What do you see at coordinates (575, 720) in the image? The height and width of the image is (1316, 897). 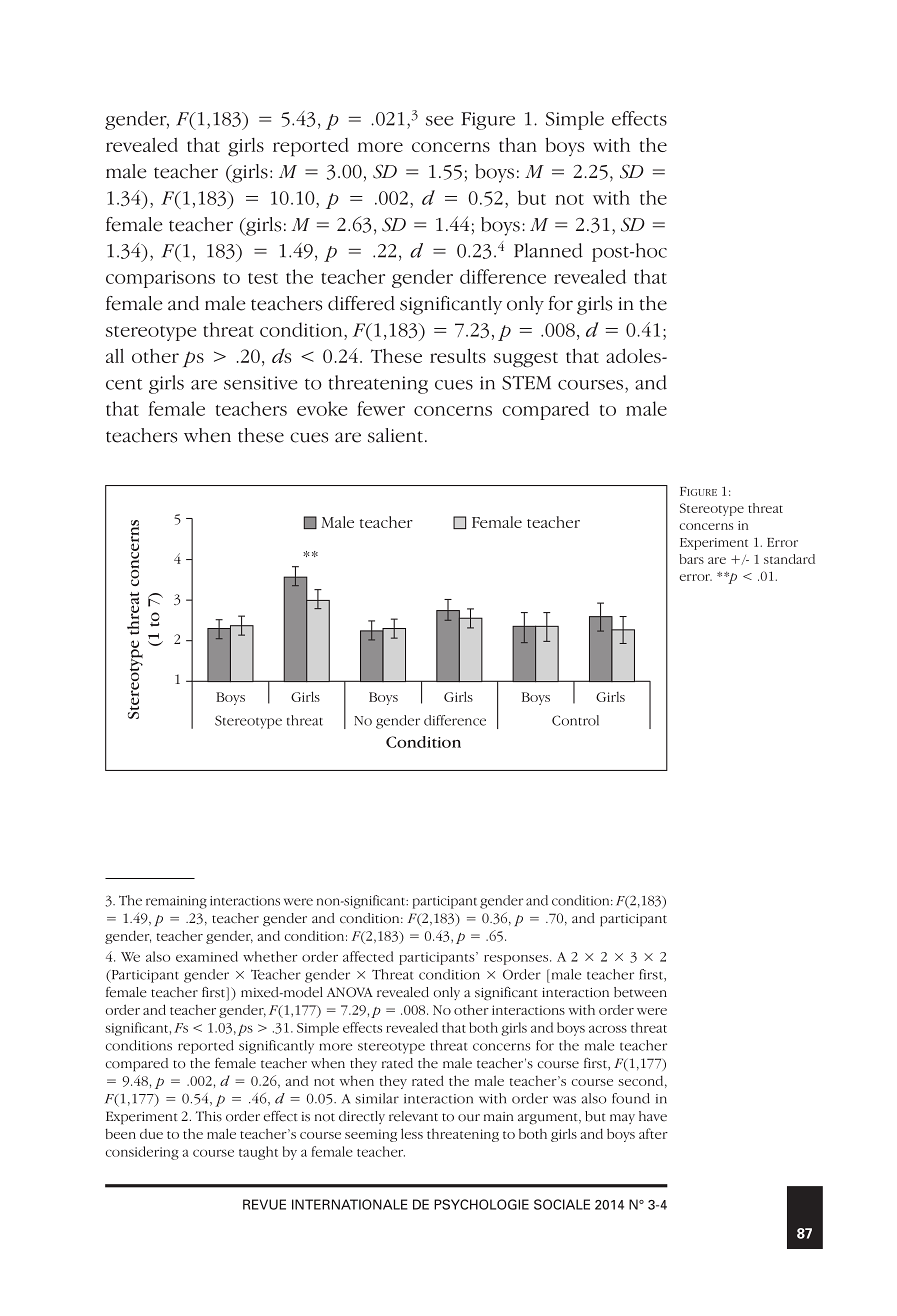 I see `Control` at bounding box center [575, 720].
